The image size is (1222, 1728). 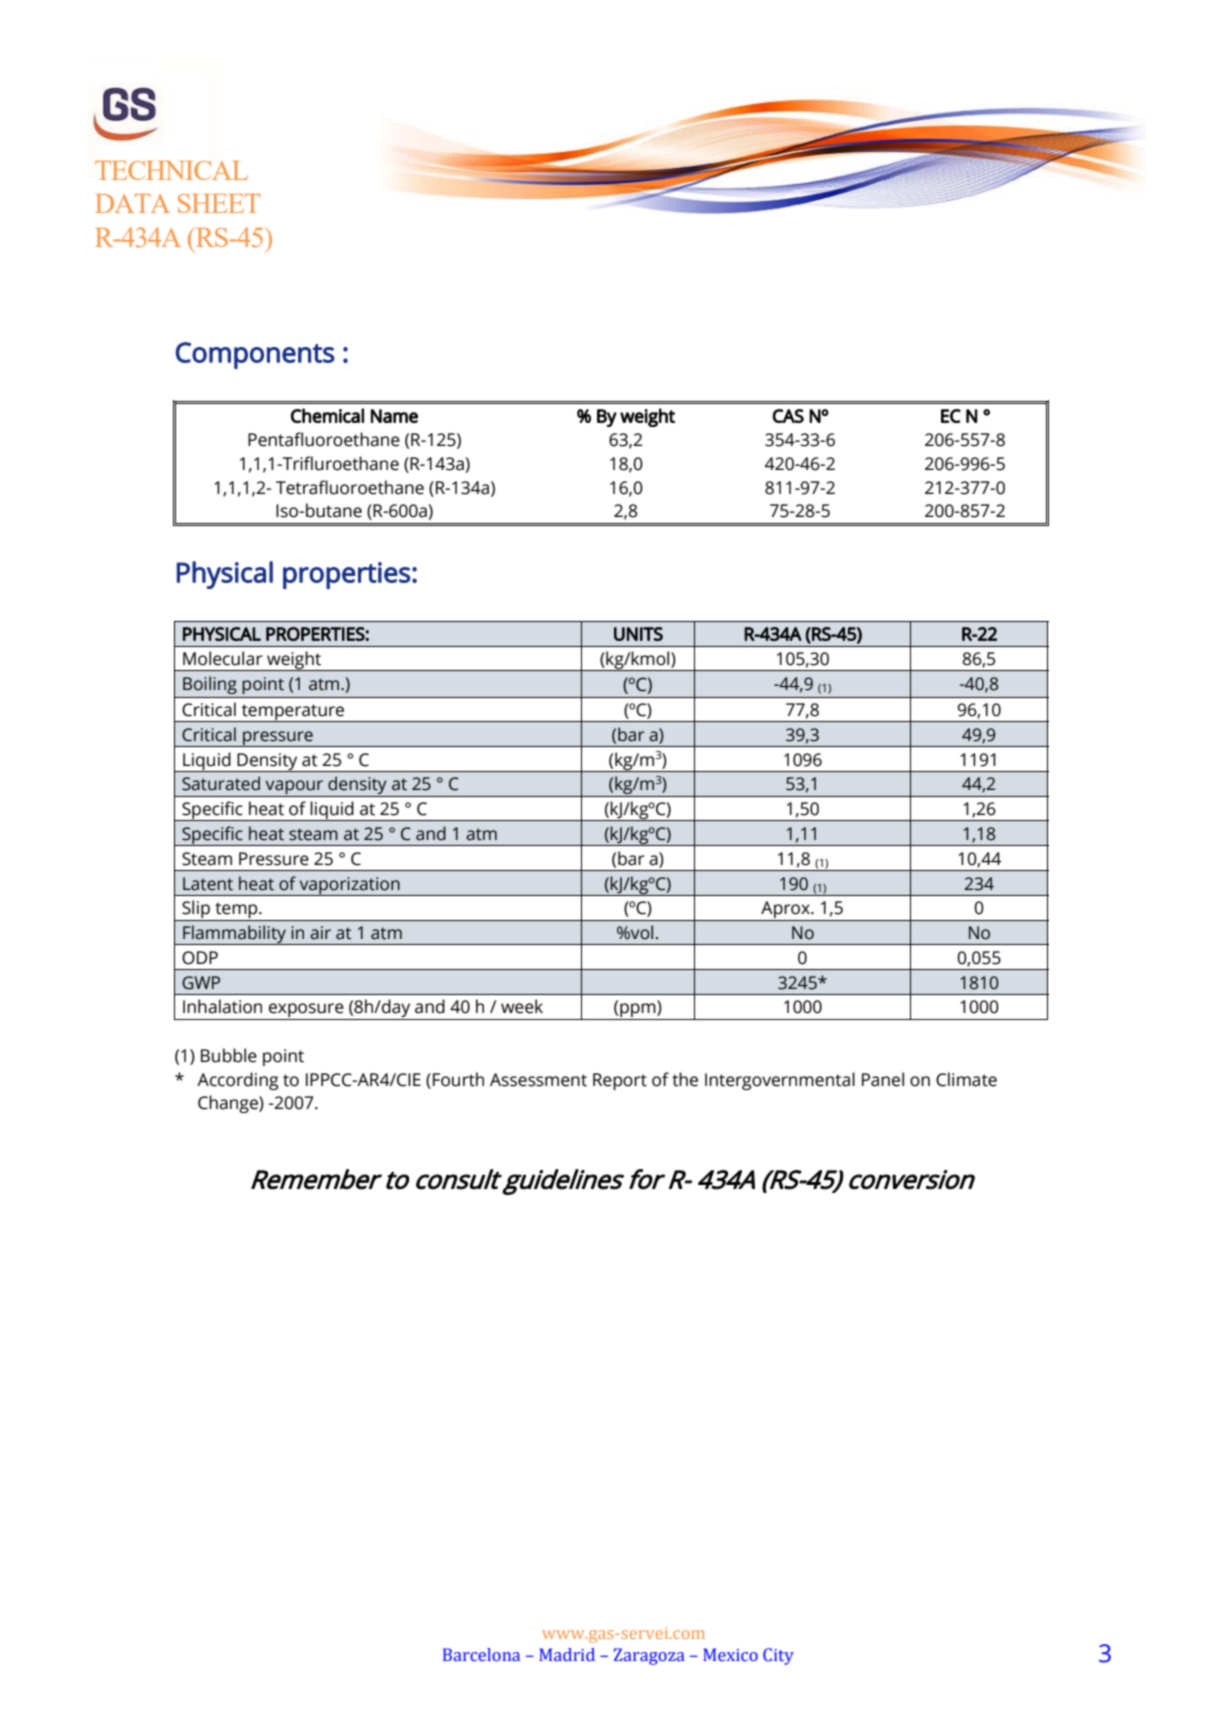 What do you see at coordinates (538, 1080) in the page?
I see `Assessment` at bounding box center [538, 1080].
